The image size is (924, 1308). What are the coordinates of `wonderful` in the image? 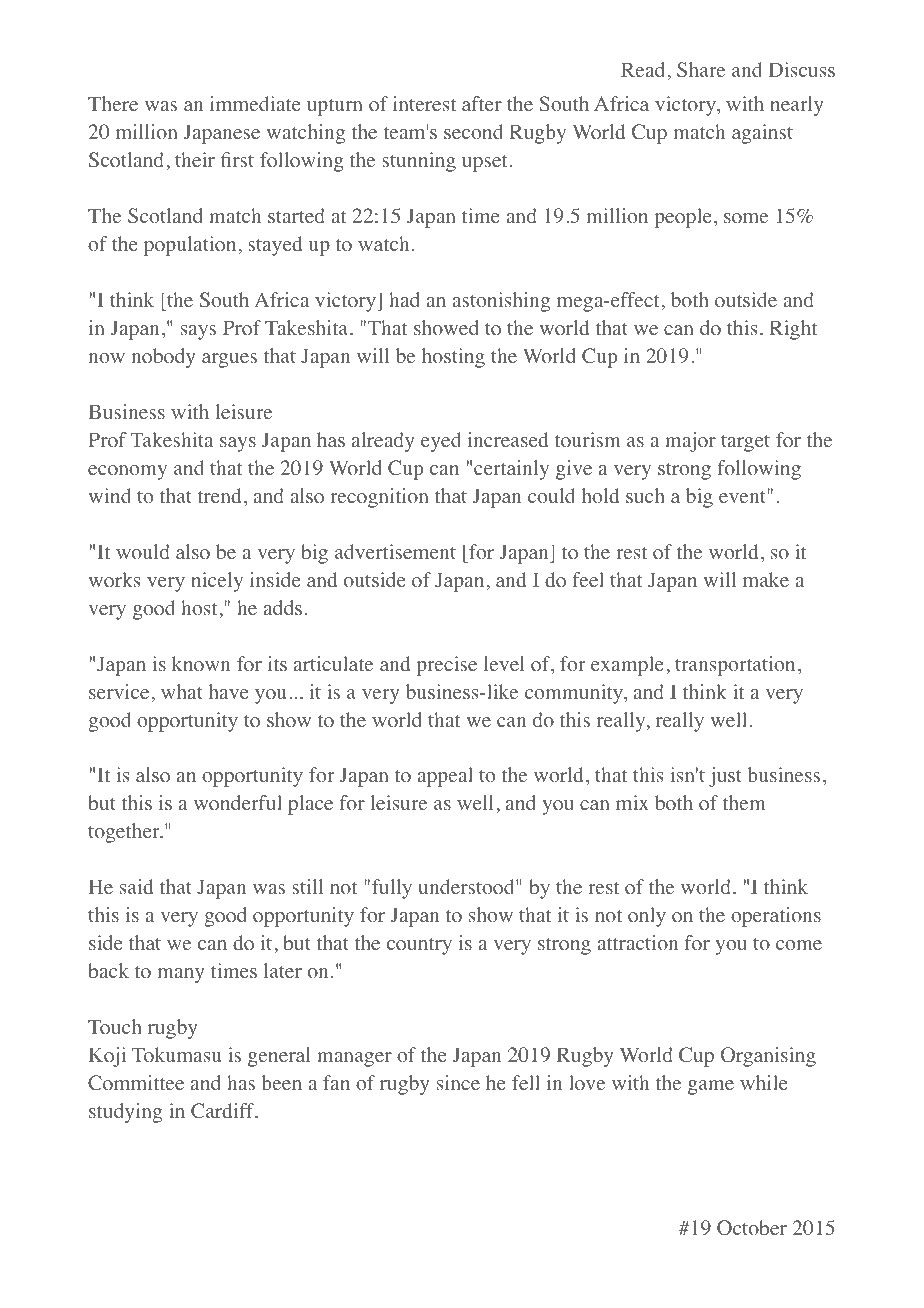 It's located at (238, 803).
